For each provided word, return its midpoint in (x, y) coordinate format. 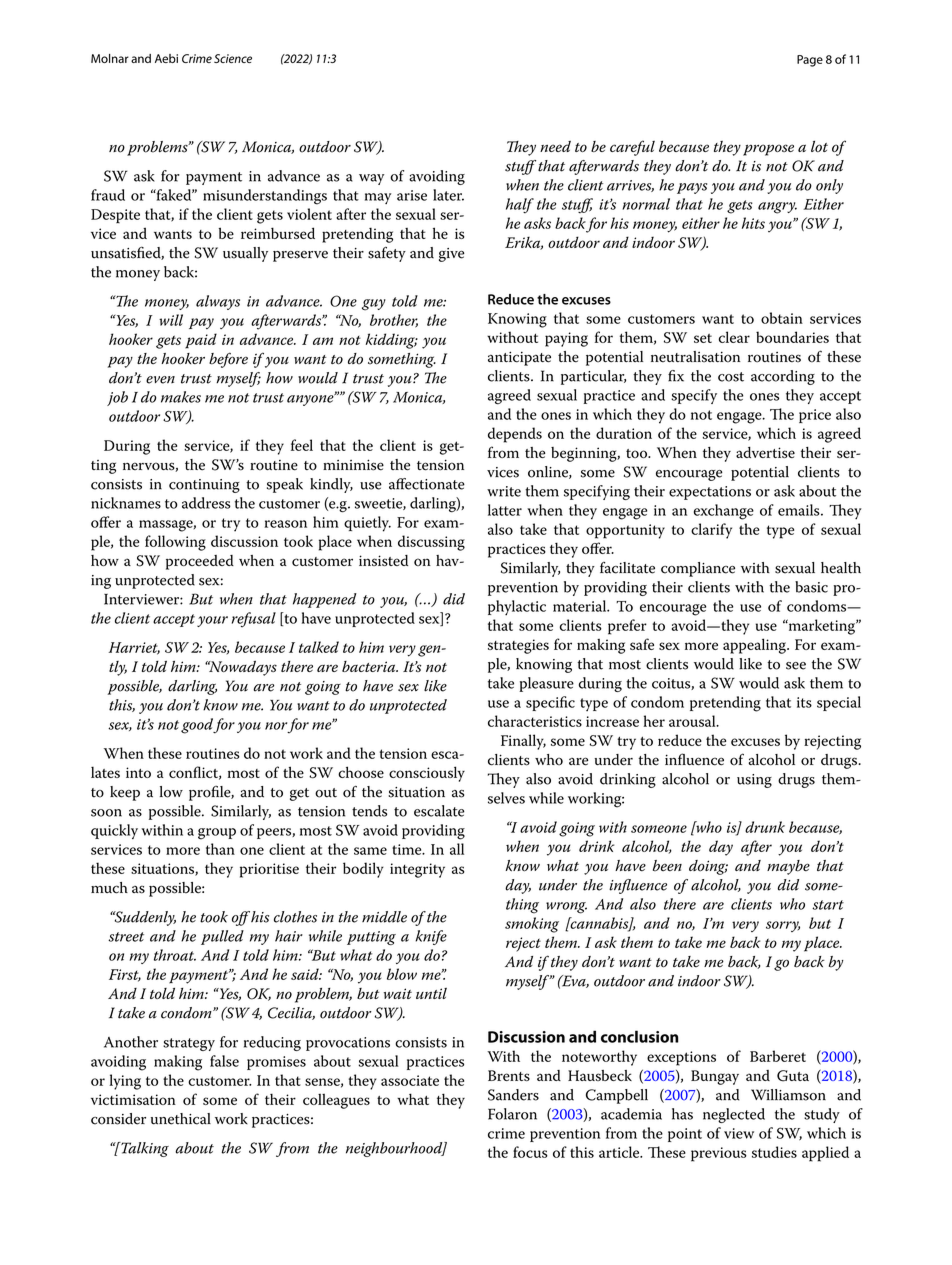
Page (810, 61)
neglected (734, 1115)
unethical (181, 1119)
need (555, 146)
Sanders (513, 1095)
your (212, 621)
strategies (518, 646)
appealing (755, 646)
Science (233, 58)
